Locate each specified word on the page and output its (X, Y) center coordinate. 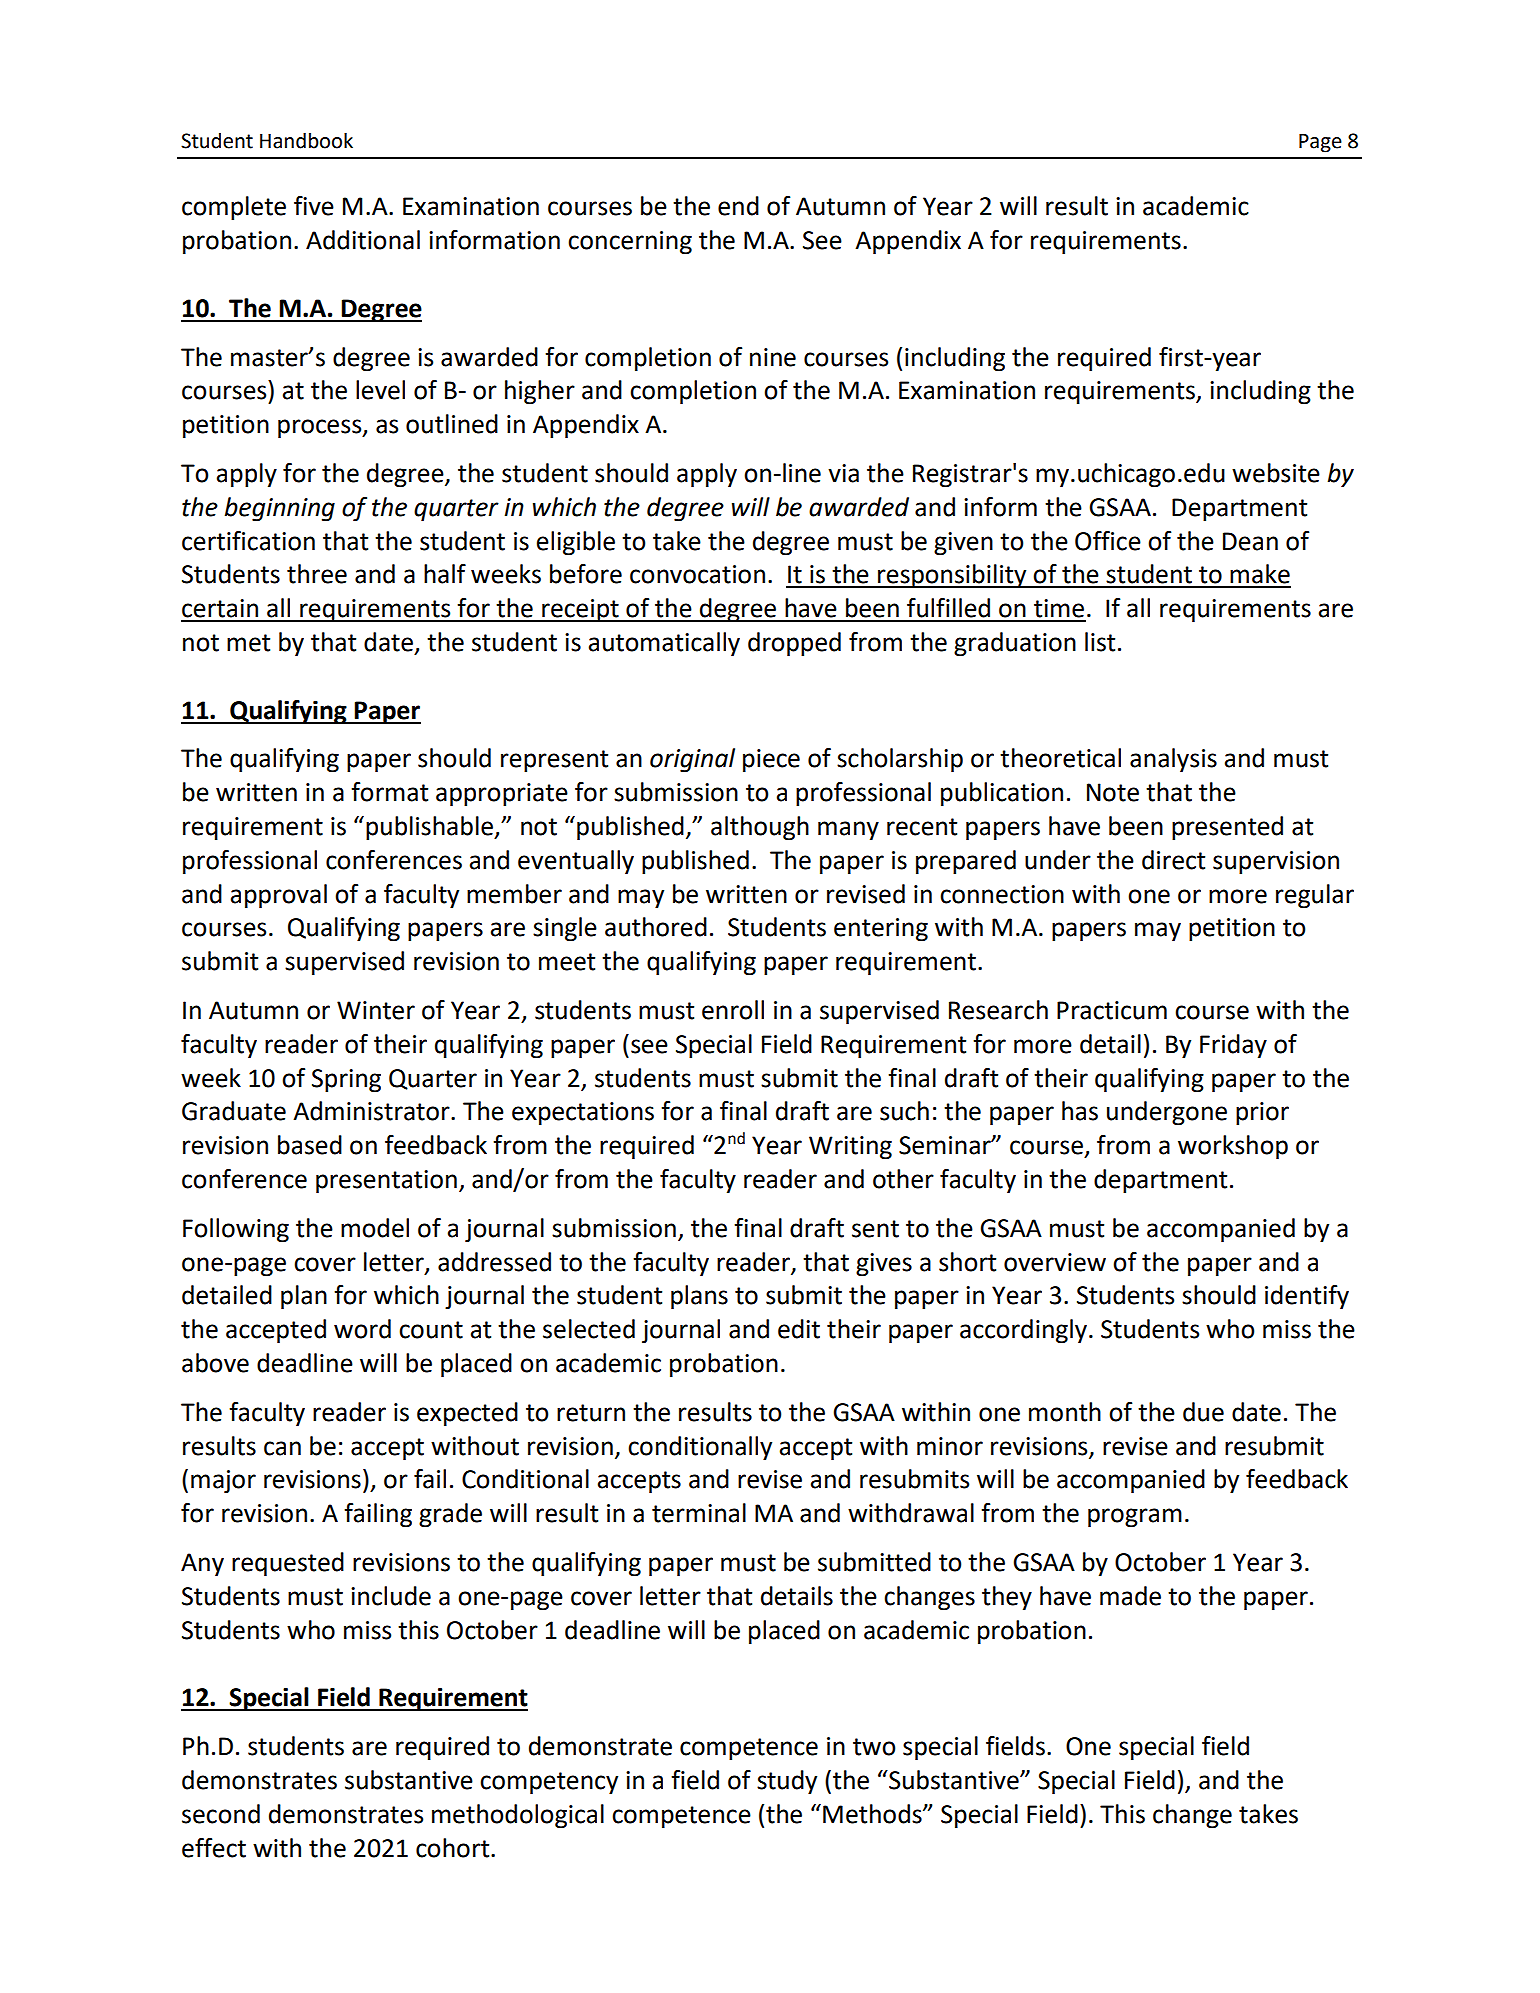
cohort (454, 1848)
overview (1055, 1262)
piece (771, 761)
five (314, 206)
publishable (430, 828)
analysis (1173, 760)
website (1276, 473)
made (1130, 1596)
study (787, 1782)
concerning (630, 243)
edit (799, 1329)
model (375, 1228)
